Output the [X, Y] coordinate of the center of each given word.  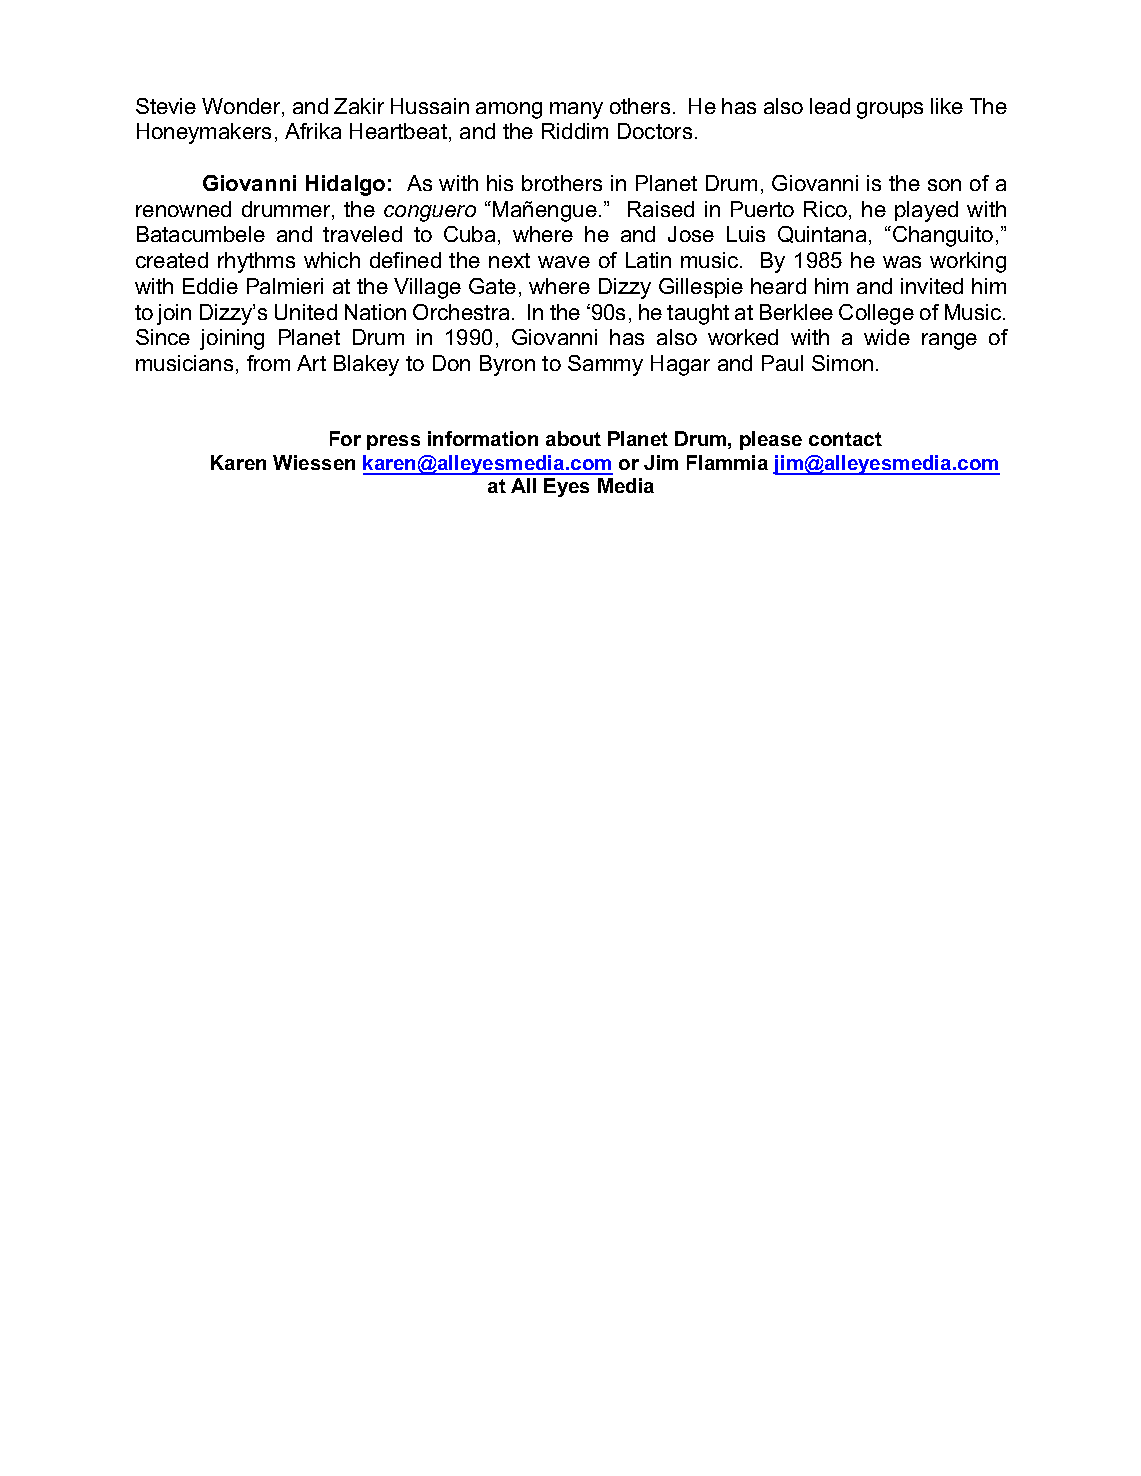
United [306, 312]
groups [890, 110]
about [573, 438]
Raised [661, 209]
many [576, 110]
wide [887, 337]
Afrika [313, 131]
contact [845, 439]
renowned [183, 209]
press [393, 442]
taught [698, 314]
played [926, 211]
